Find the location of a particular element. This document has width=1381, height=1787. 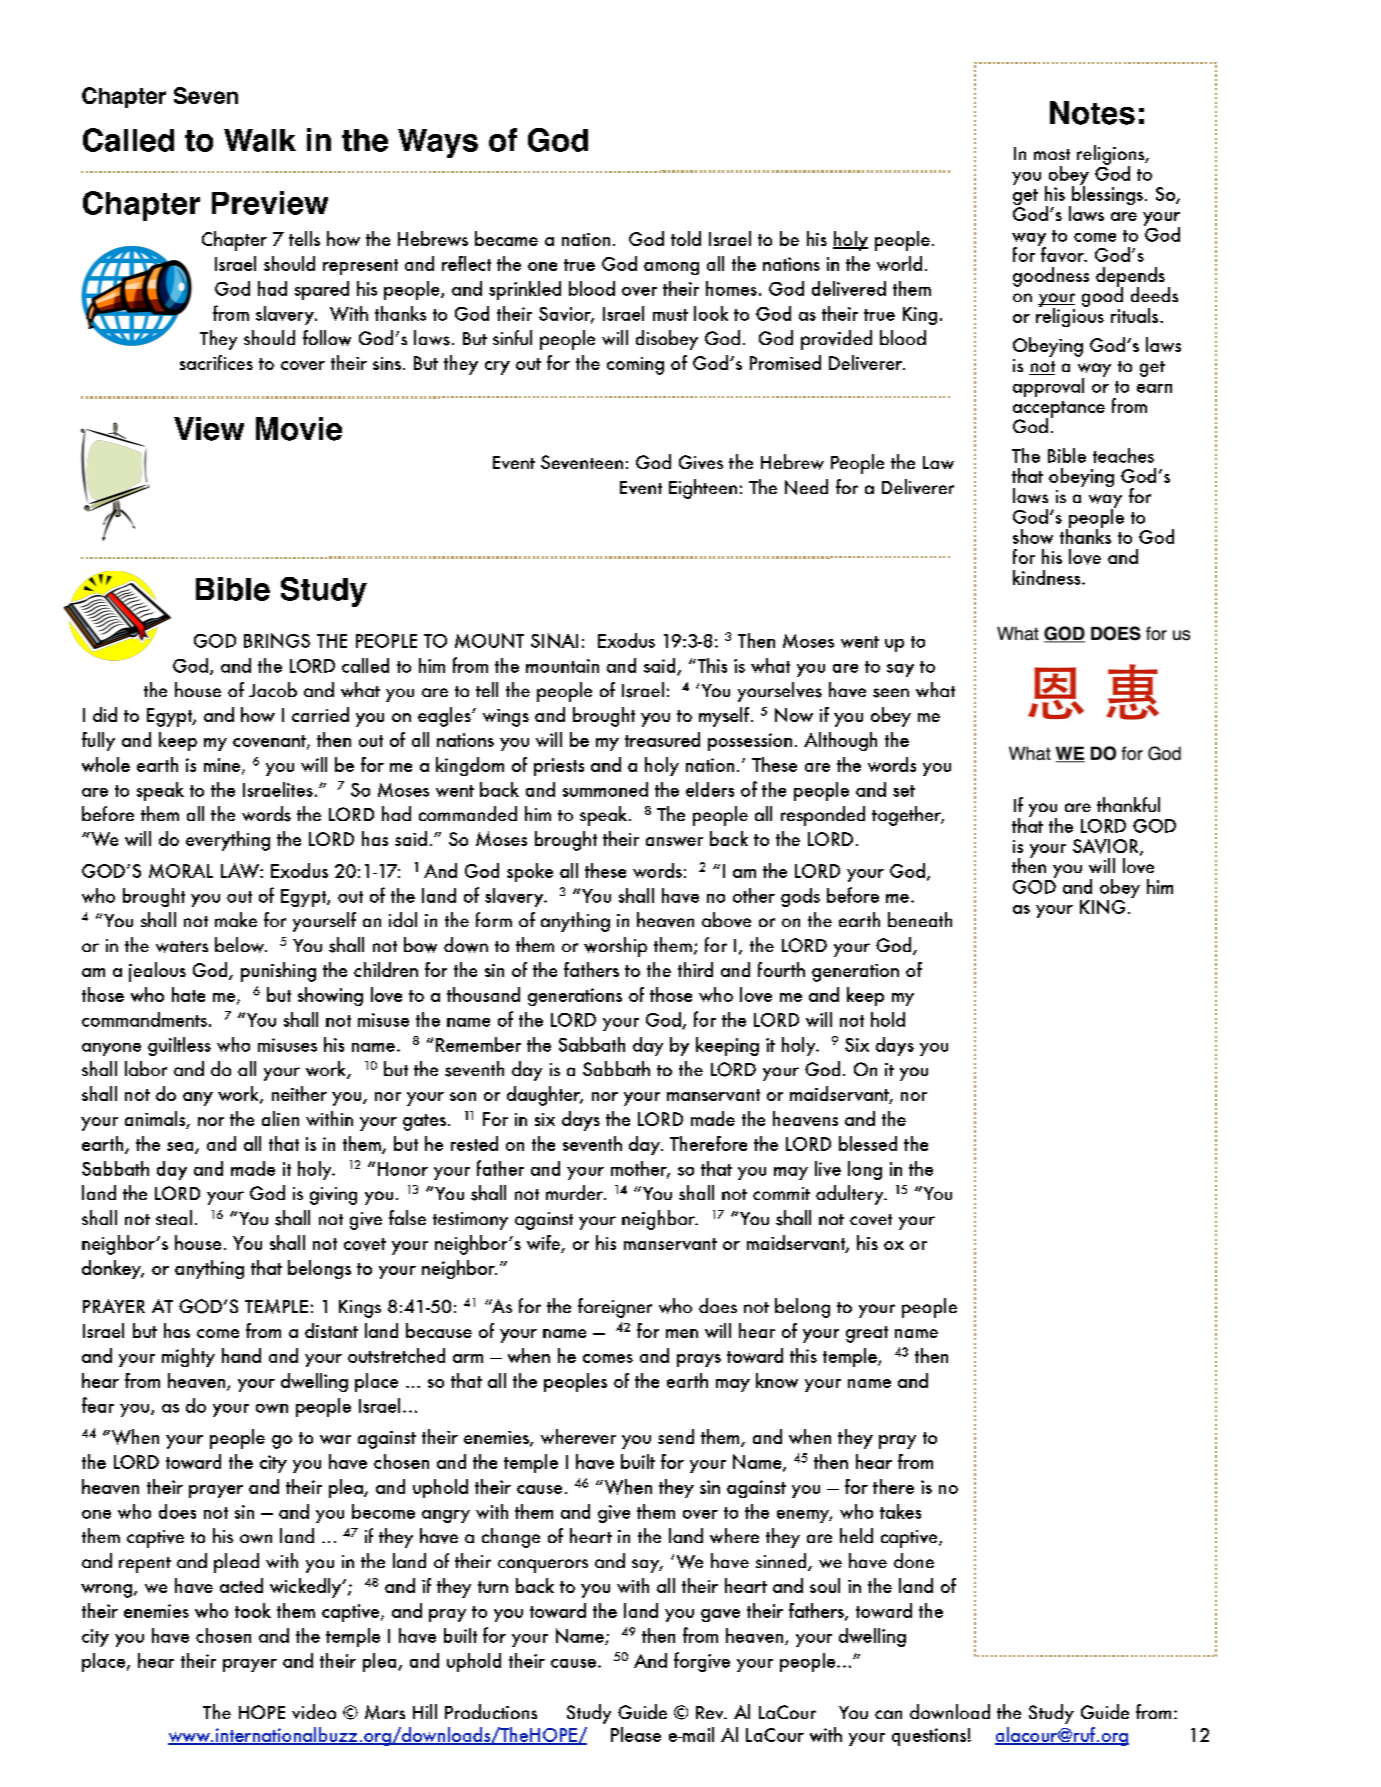

murder is located at coordinates (576, 1192).
